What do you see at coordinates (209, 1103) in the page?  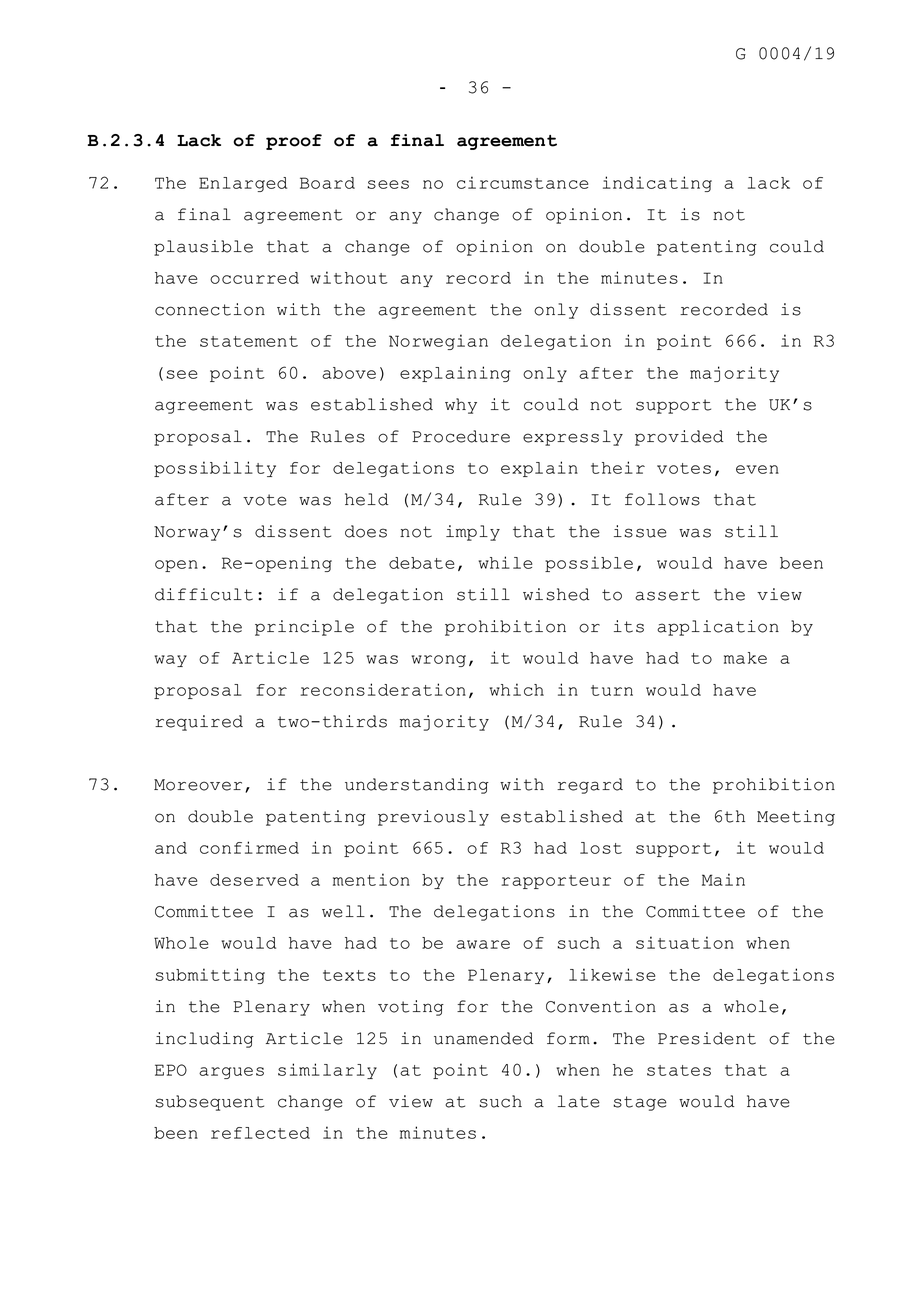 I see `subsequent` at bounding box center [209, 1103].
